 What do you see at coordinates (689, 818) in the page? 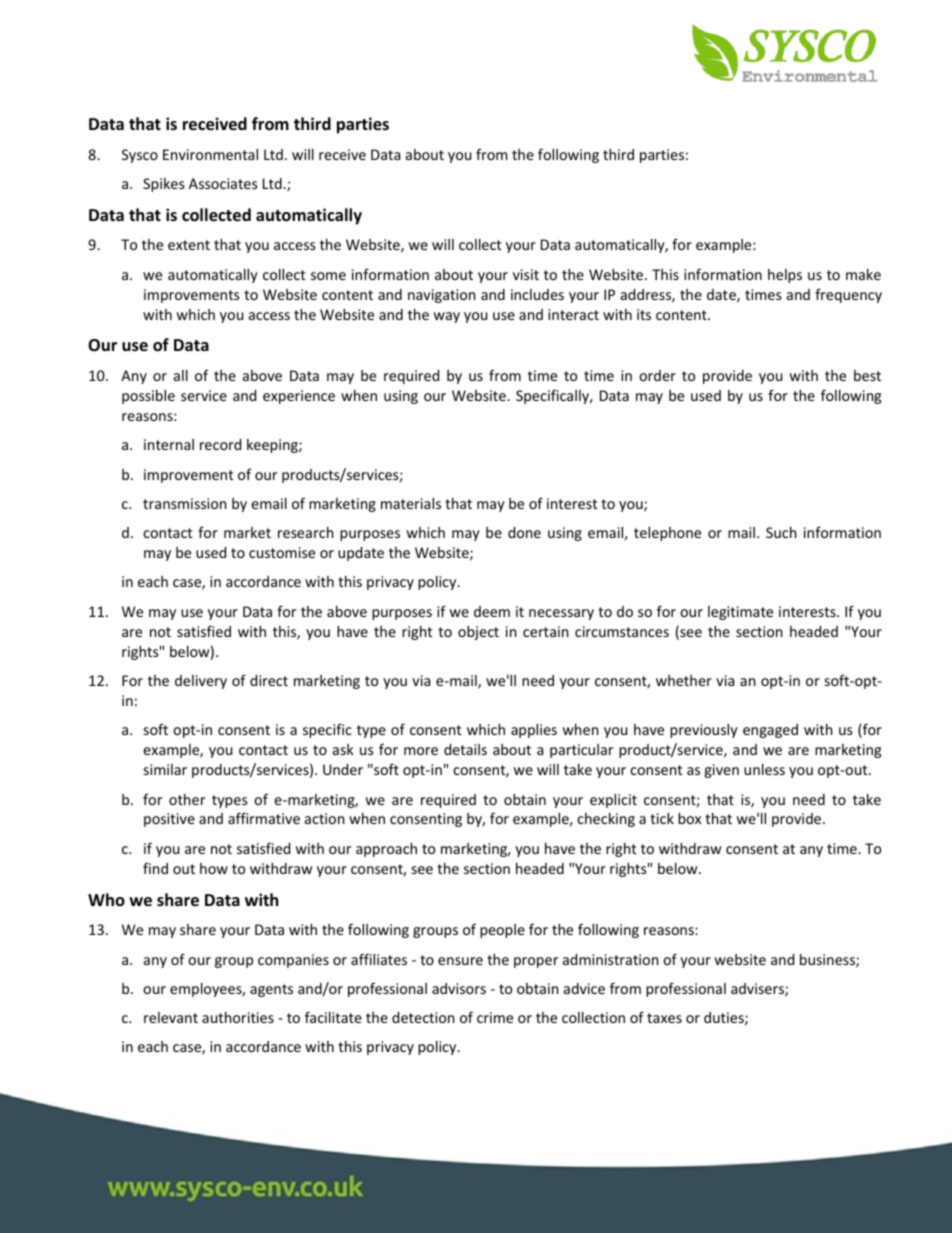
I see `box` at bounding box center [689, 818].
